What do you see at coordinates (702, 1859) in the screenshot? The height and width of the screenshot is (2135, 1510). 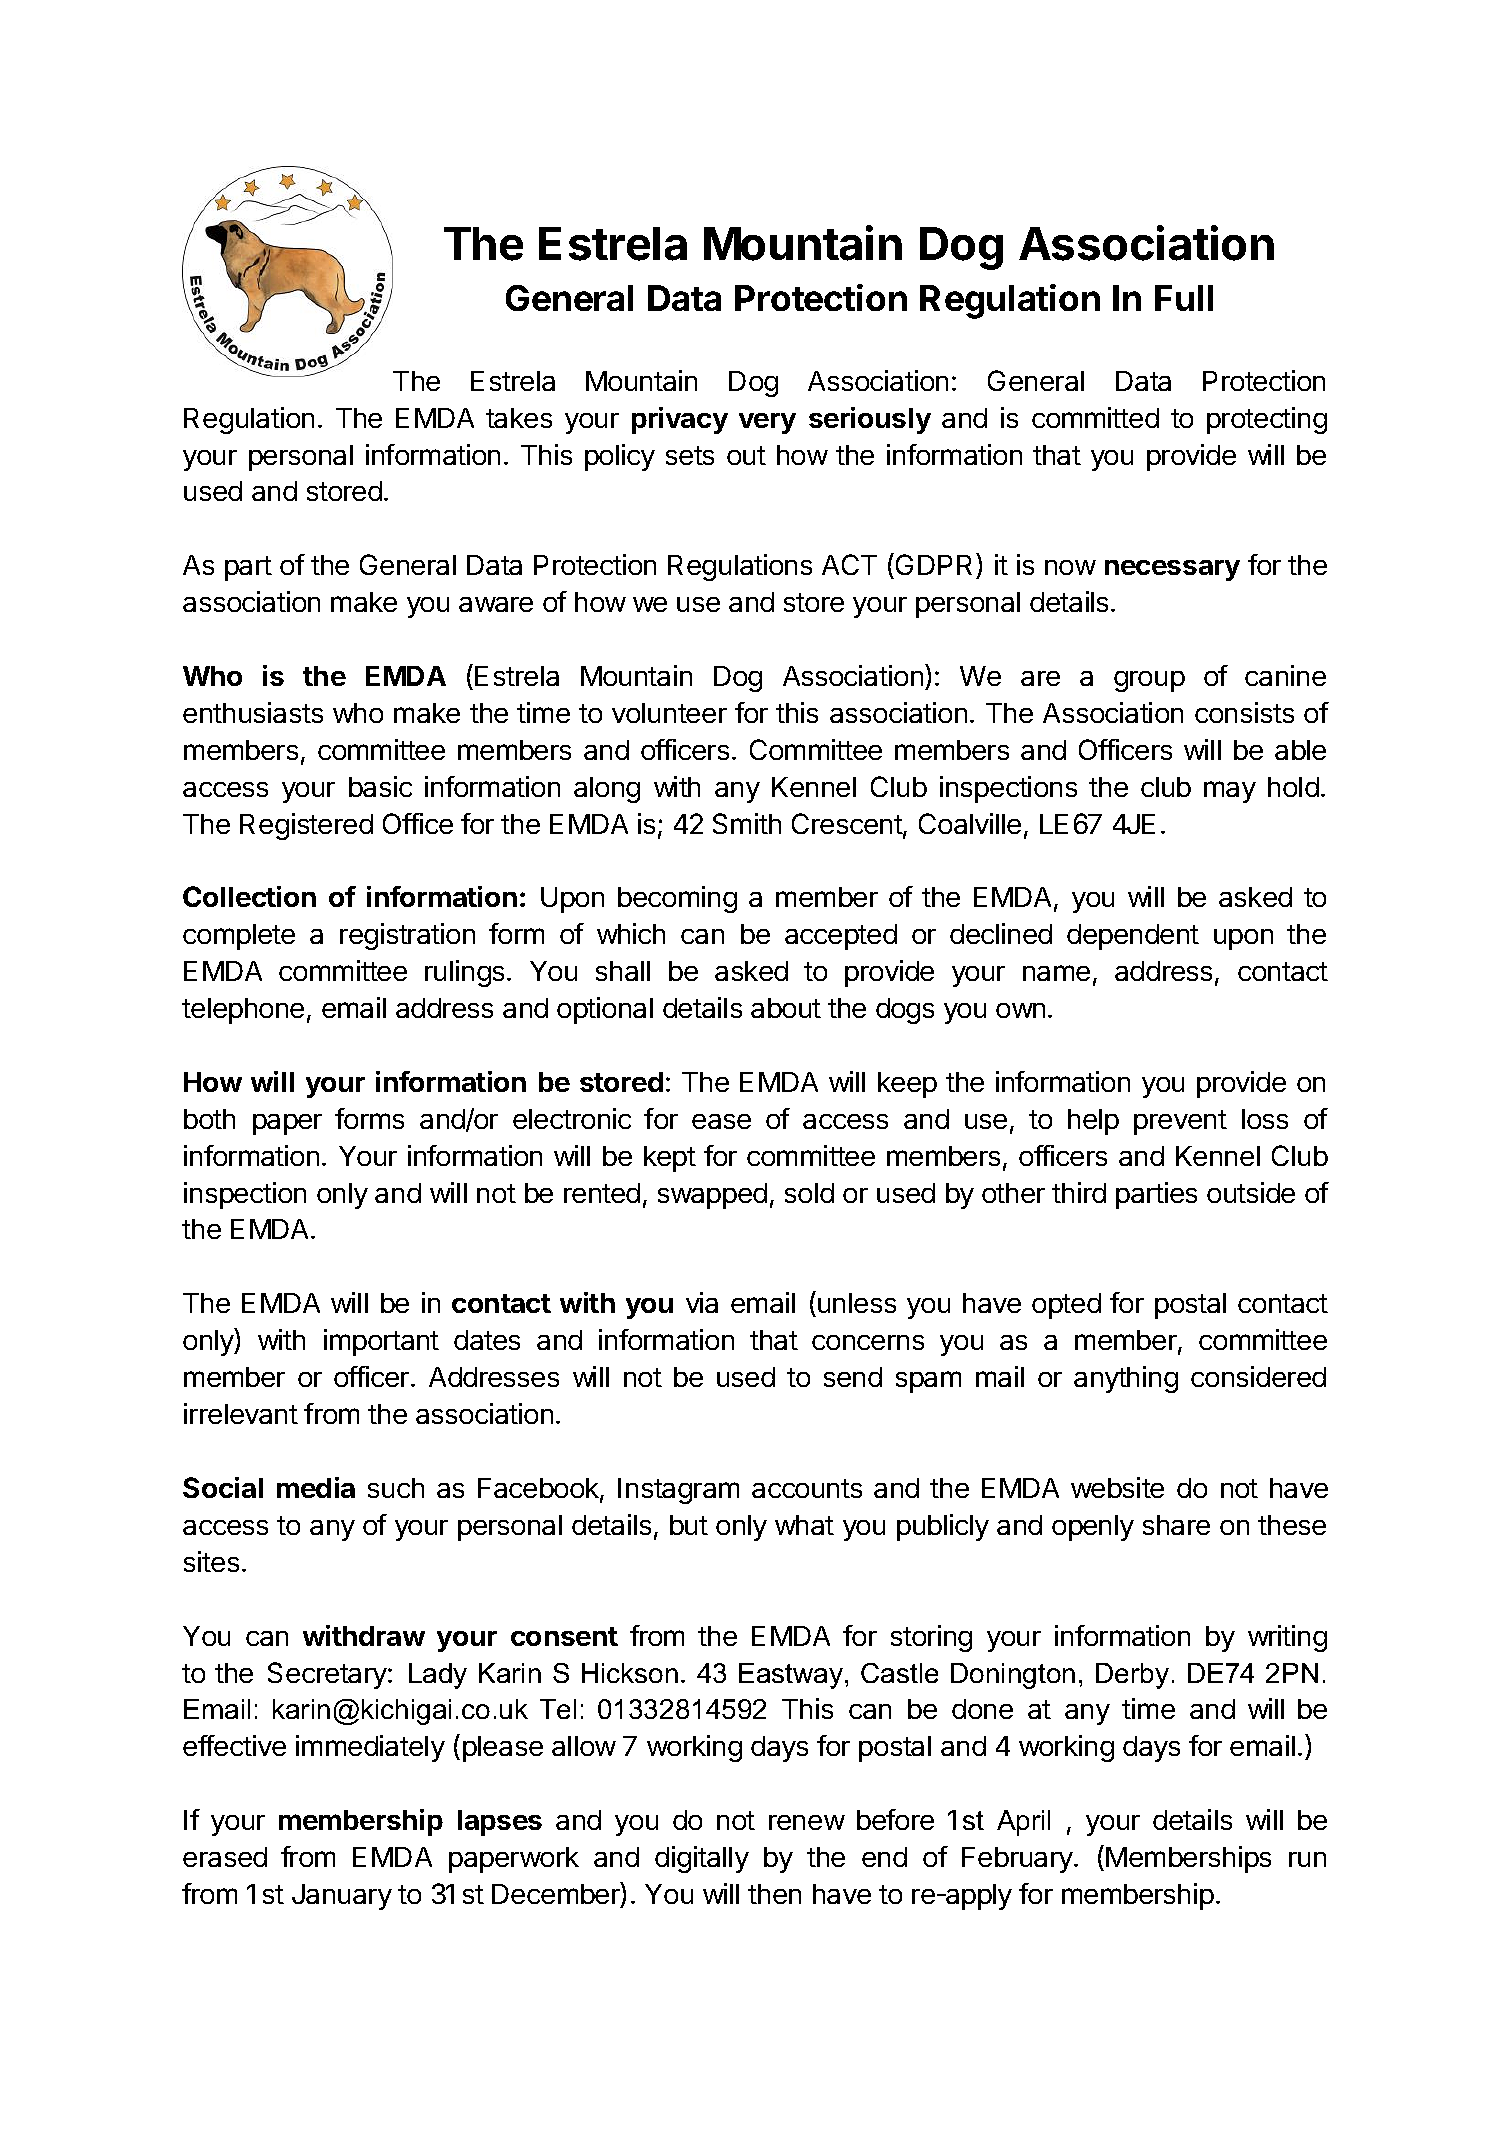 I see `digitally` at bounding box center [702, 1859].
